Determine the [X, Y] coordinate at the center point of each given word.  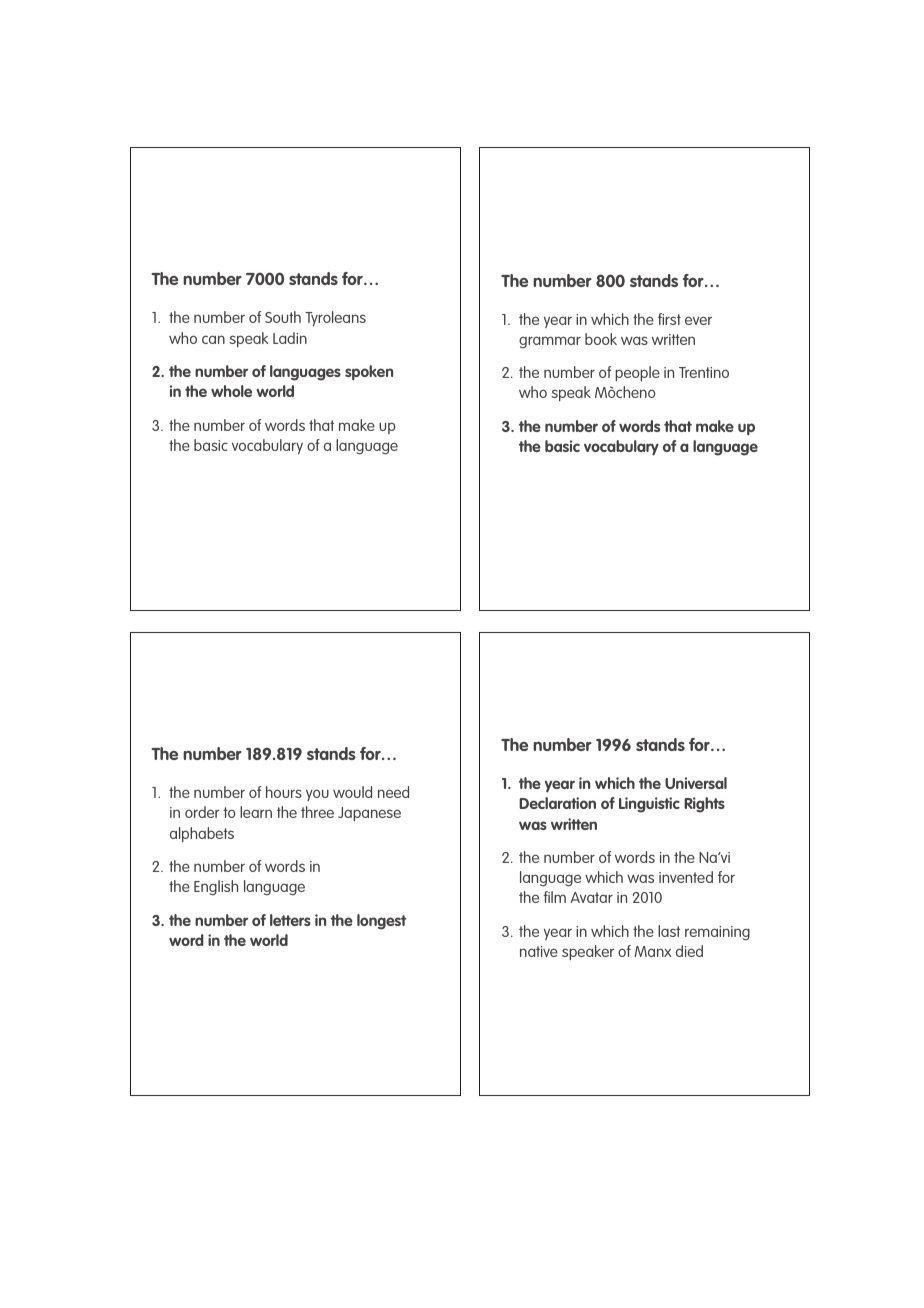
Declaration [557, 803]
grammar [550, 342]
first [669, 319]
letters [290, 920]
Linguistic [649, 805]
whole [231, 391]
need [393, 792]
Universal [696, 783]
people [637, 373]
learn [256, 812]
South [283, 317]
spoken [369, 372]
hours [284, 792]
